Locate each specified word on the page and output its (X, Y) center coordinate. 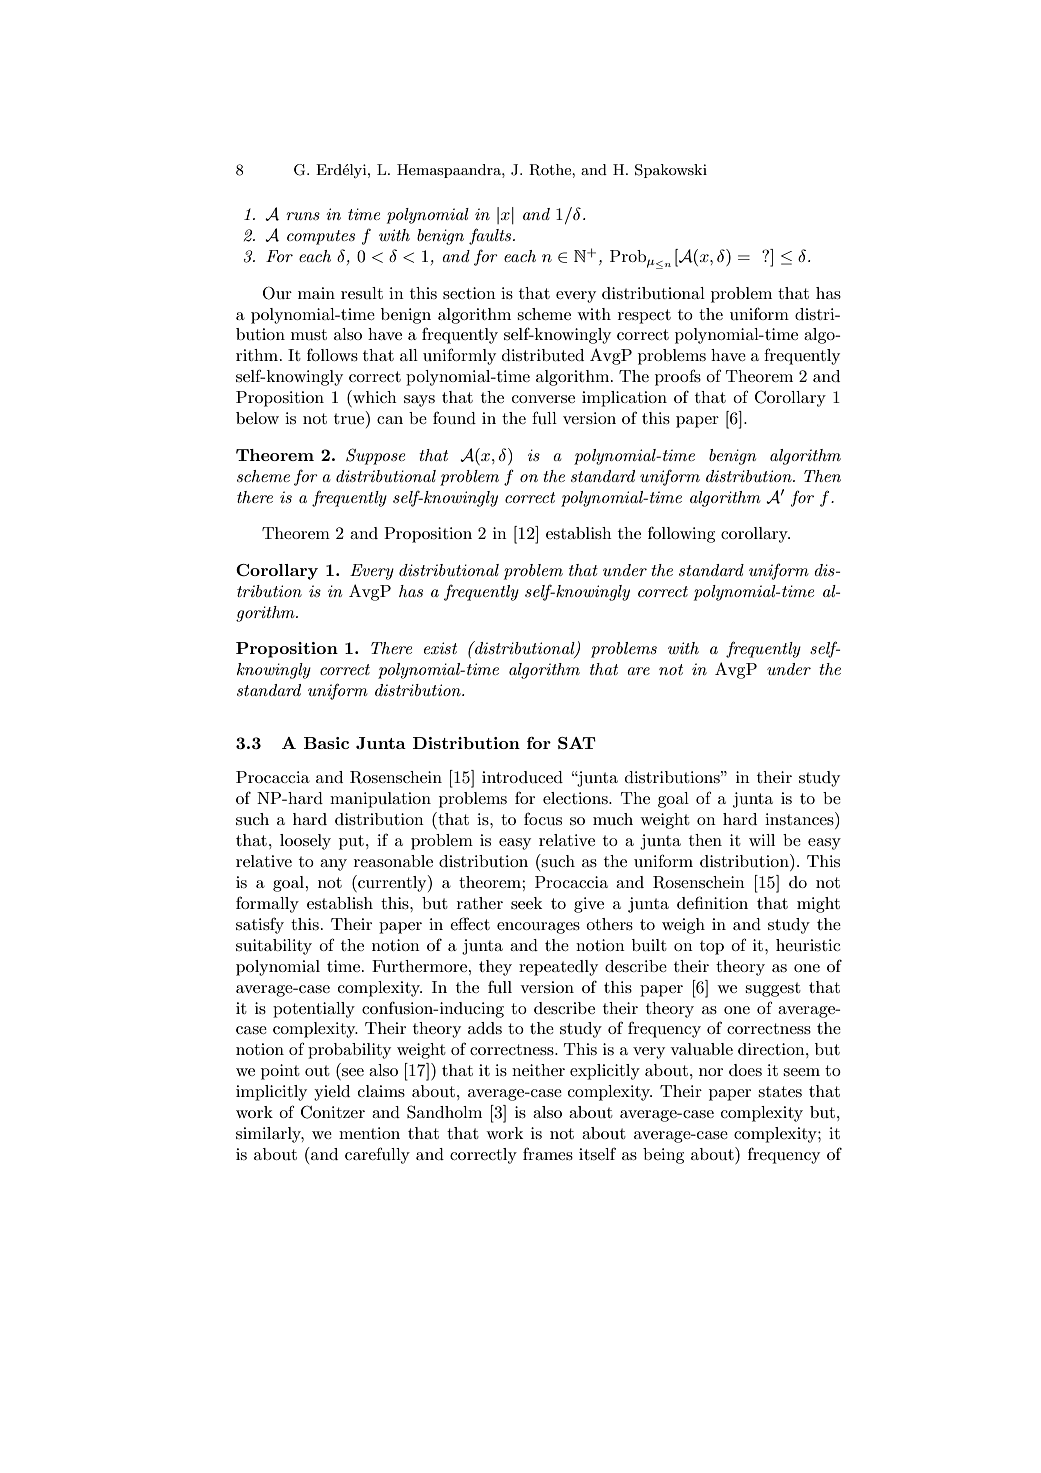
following (681, 534)
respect (644, 316)
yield (332, 1093)
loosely (305, 842)
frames (548, 1153)
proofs (678, 377)
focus (543, 818)
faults (491, 236)
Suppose (375, 456)
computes (321, 237)
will (762, 840)
